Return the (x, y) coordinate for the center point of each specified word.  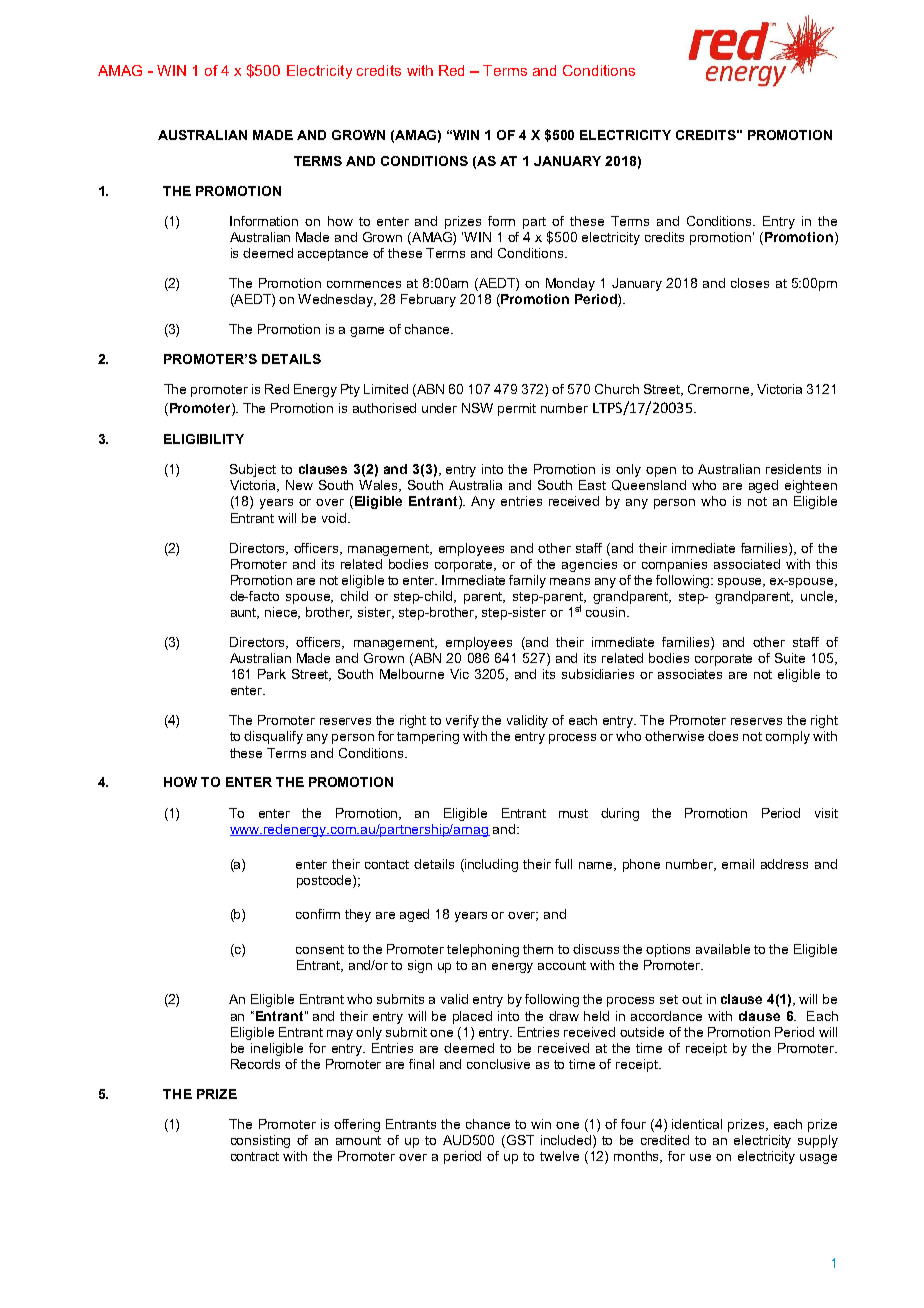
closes (750, 283)
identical (697, 1124)
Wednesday (337, 300)
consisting (260, 1141)
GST (520, 1140)
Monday (570, 284)
